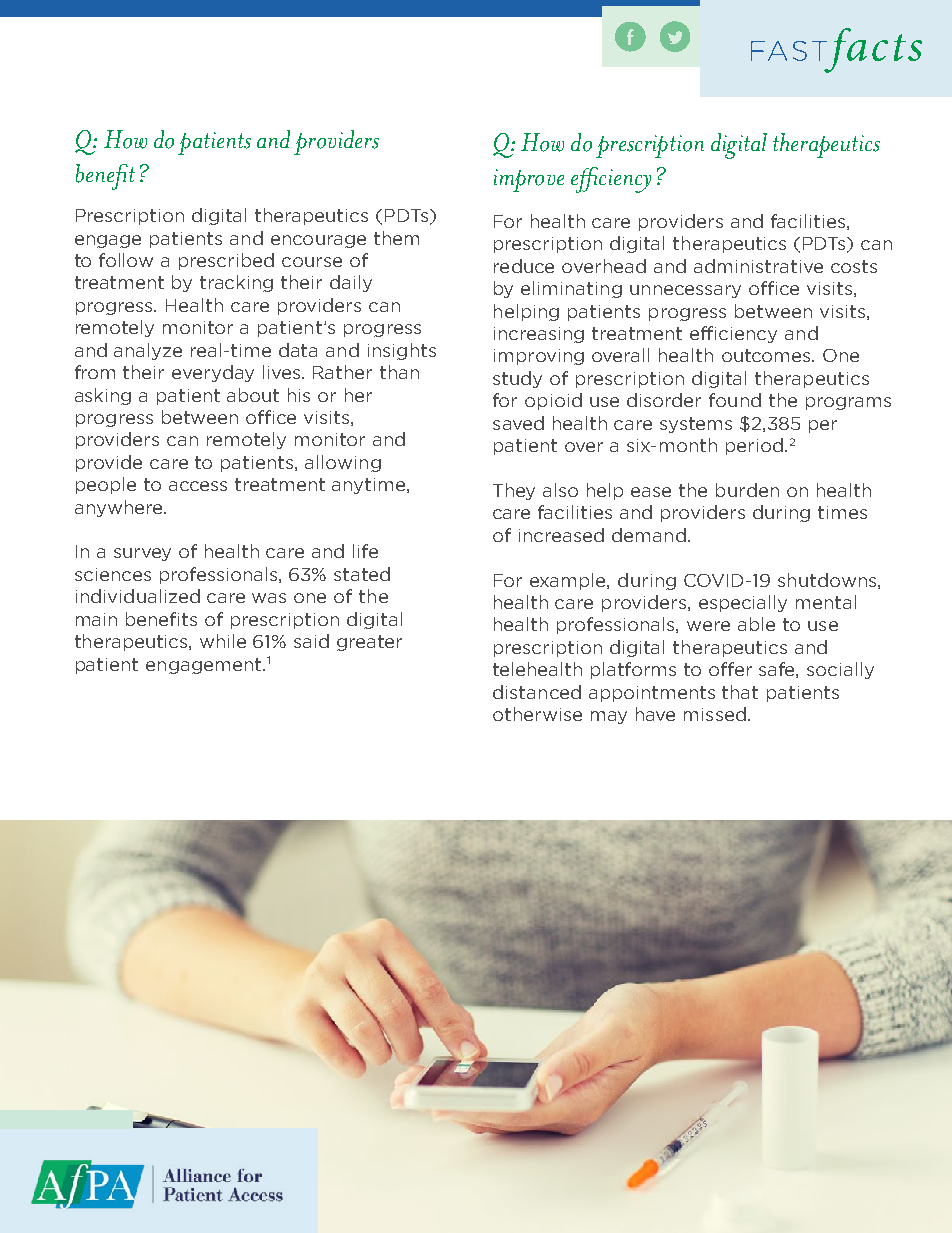  What do you see at coordinates (529, 180) in the screenshot?
I see `improve` at bounding box center [529, 180].
